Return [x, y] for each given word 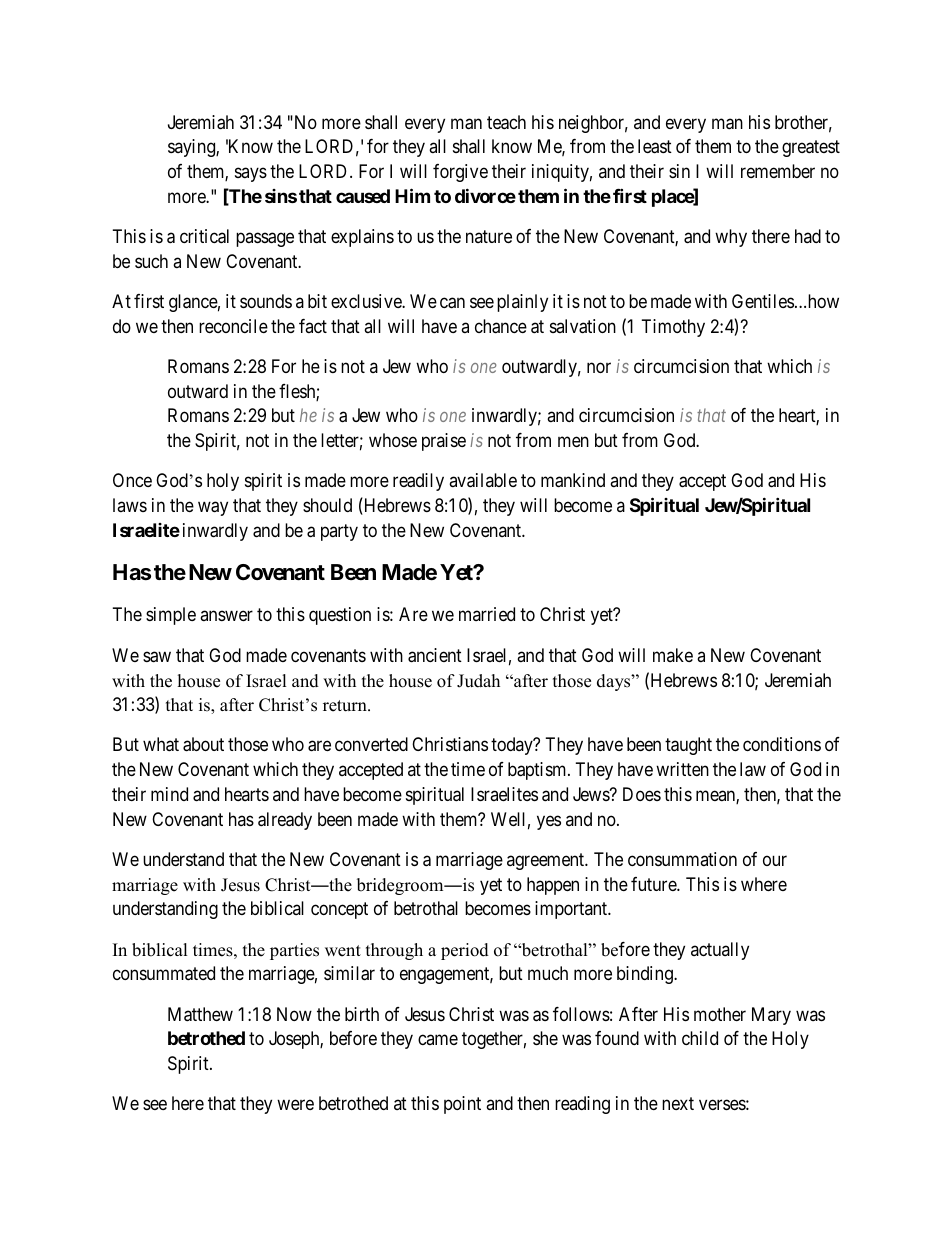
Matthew [200, 1014]
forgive [460, 173]
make [673, 655]
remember [778, 171]
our [775, 860]
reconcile [233, 326]
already [285, 821]
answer [226, 616]
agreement [547, 861]
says [251, 174]
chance [501, 326]
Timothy [673, 328]
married [487, 614]
